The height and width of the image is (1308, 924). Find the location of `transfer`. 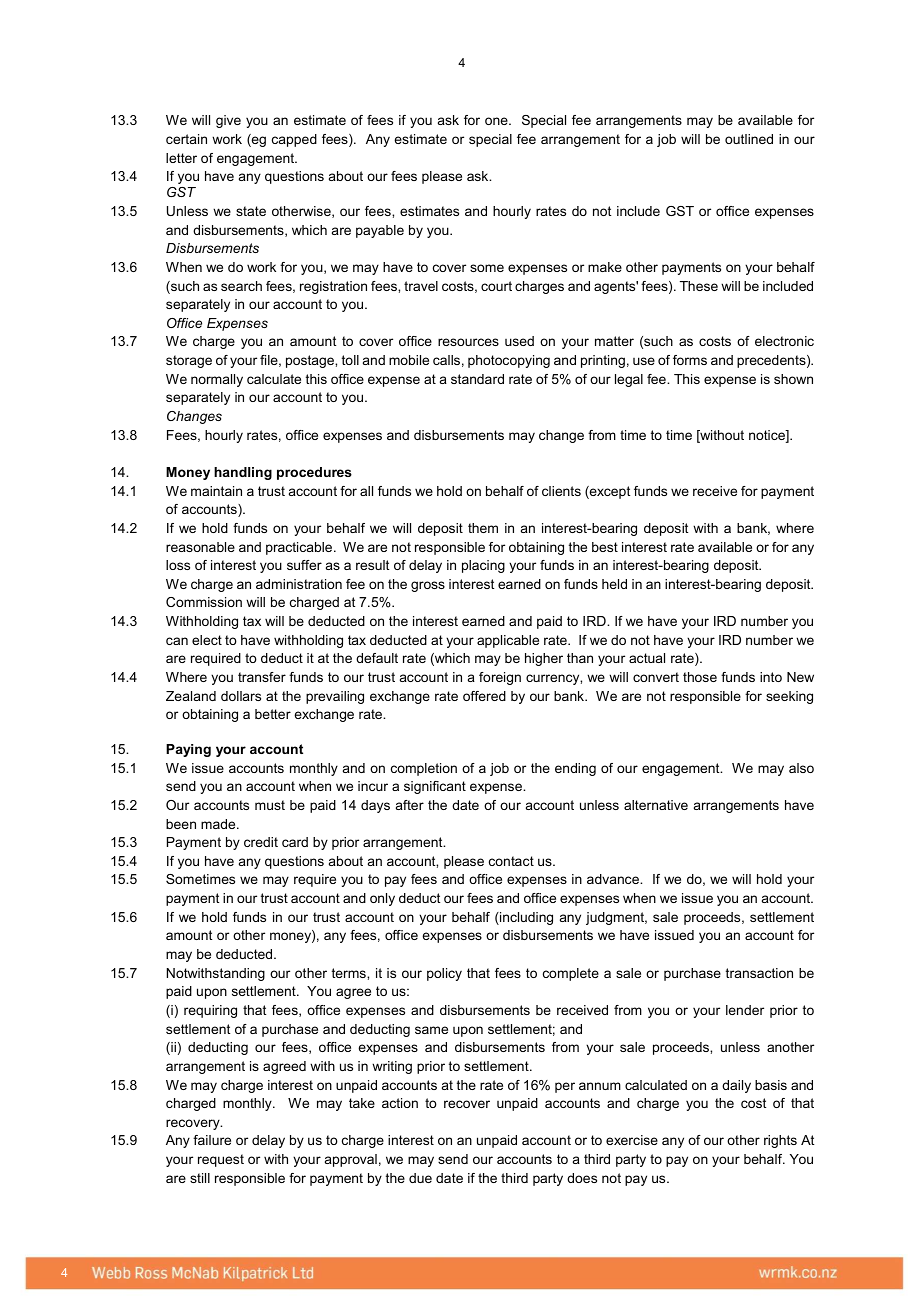

transfer is located at coordinates (262, 677).
